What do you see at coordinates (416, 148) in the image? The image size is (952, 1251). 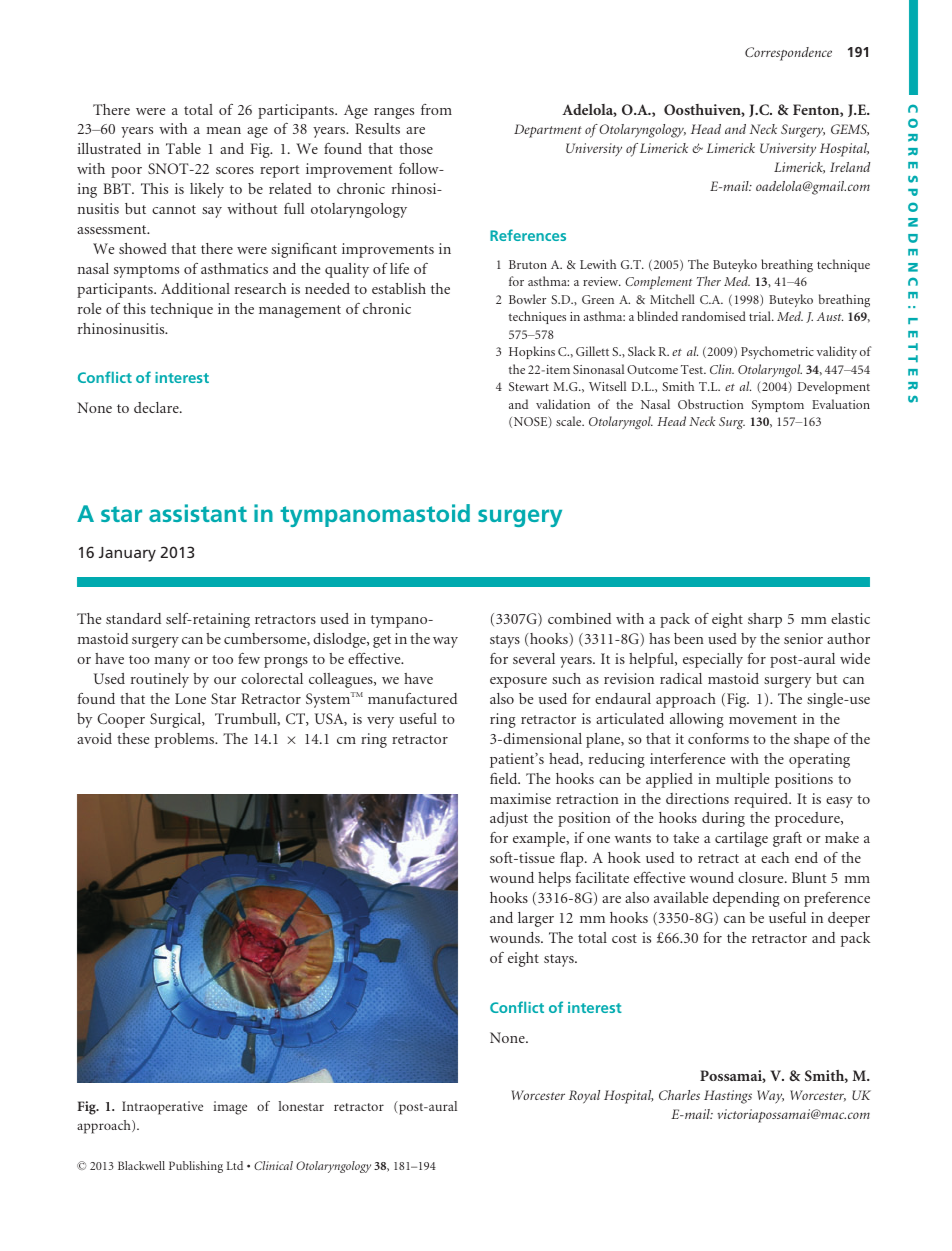 I see `those` at bounding box center [416, 148].
